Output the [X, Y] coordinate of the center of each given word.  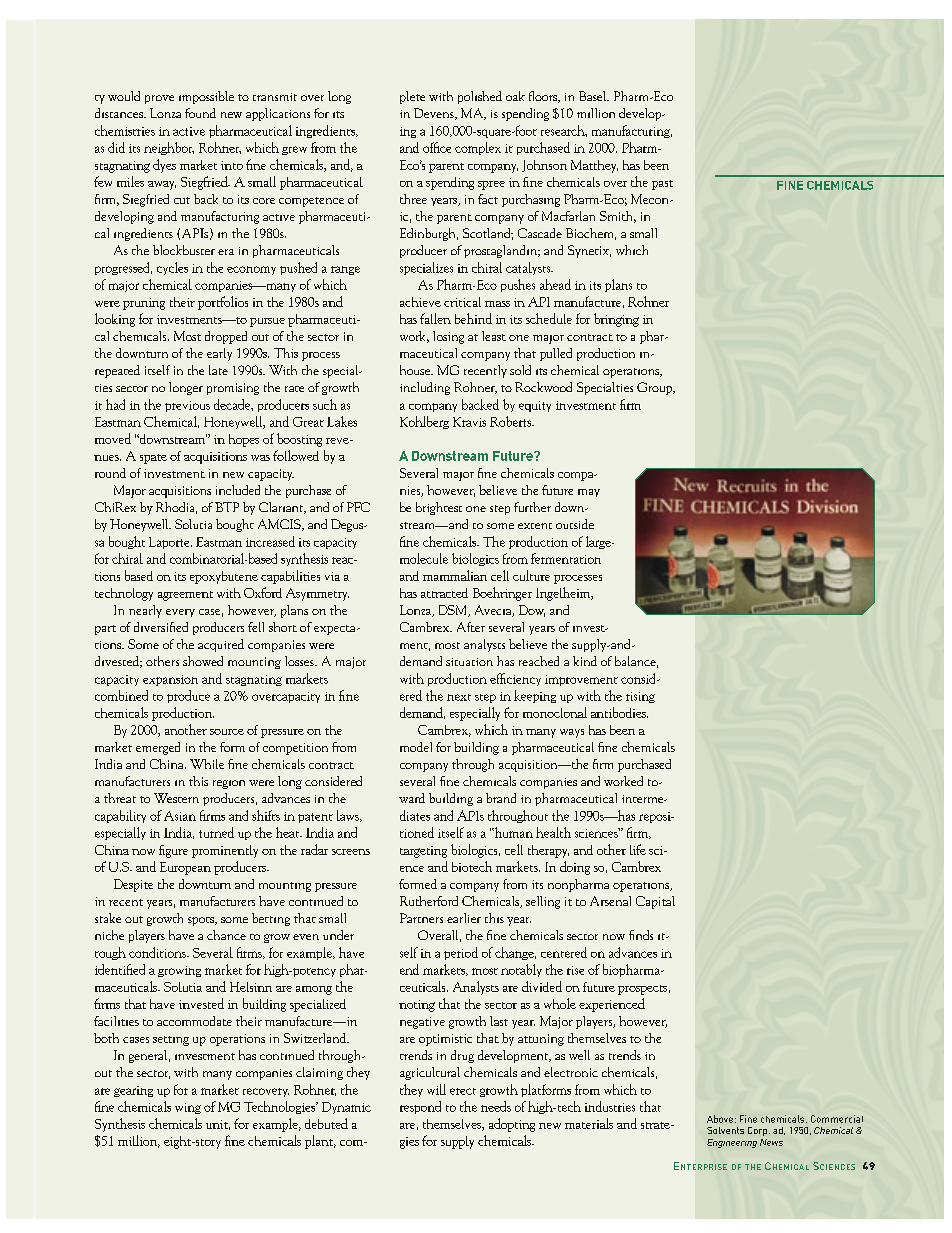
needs [496, 1106]
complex [478, 148]
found [200, 113]
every [180, 613]
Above [720, 1119]
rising [640, 697]
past [662, 185]
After [471, 627]
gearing [133, 1091]
